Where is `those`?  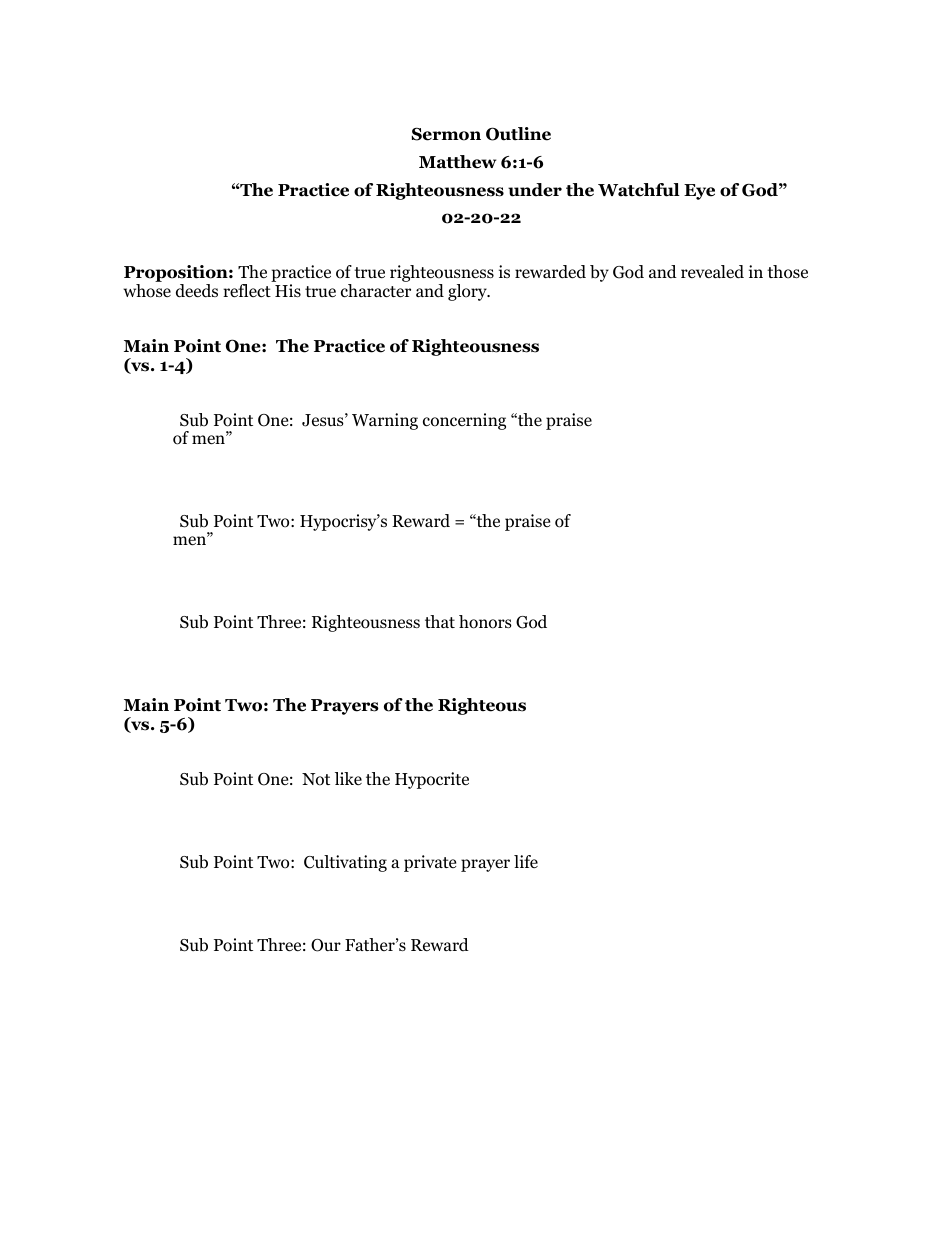
those is located at coordinates (787, 272).
